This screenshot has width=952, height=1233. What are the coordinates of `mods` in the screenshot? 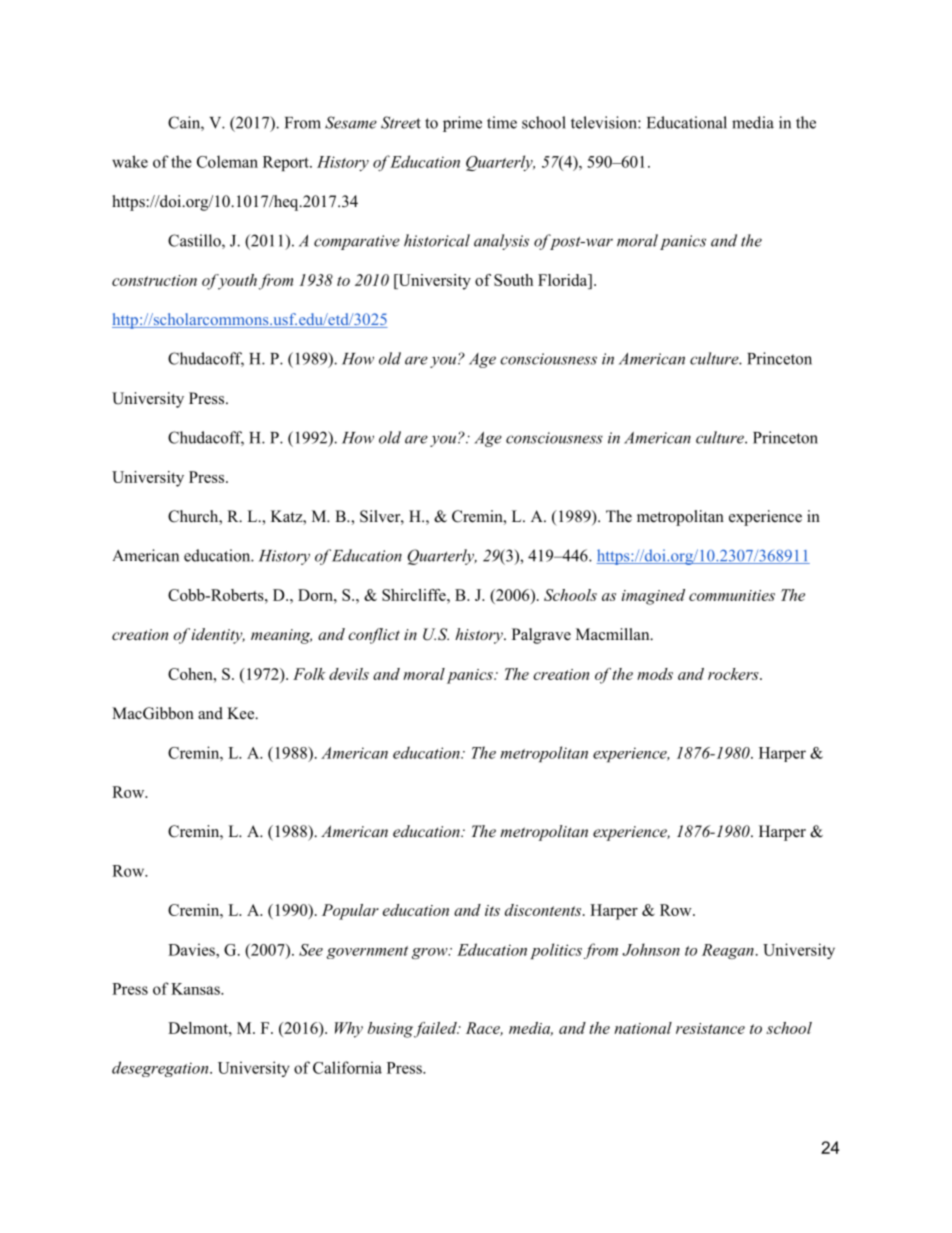 It's located at (655, 674).
